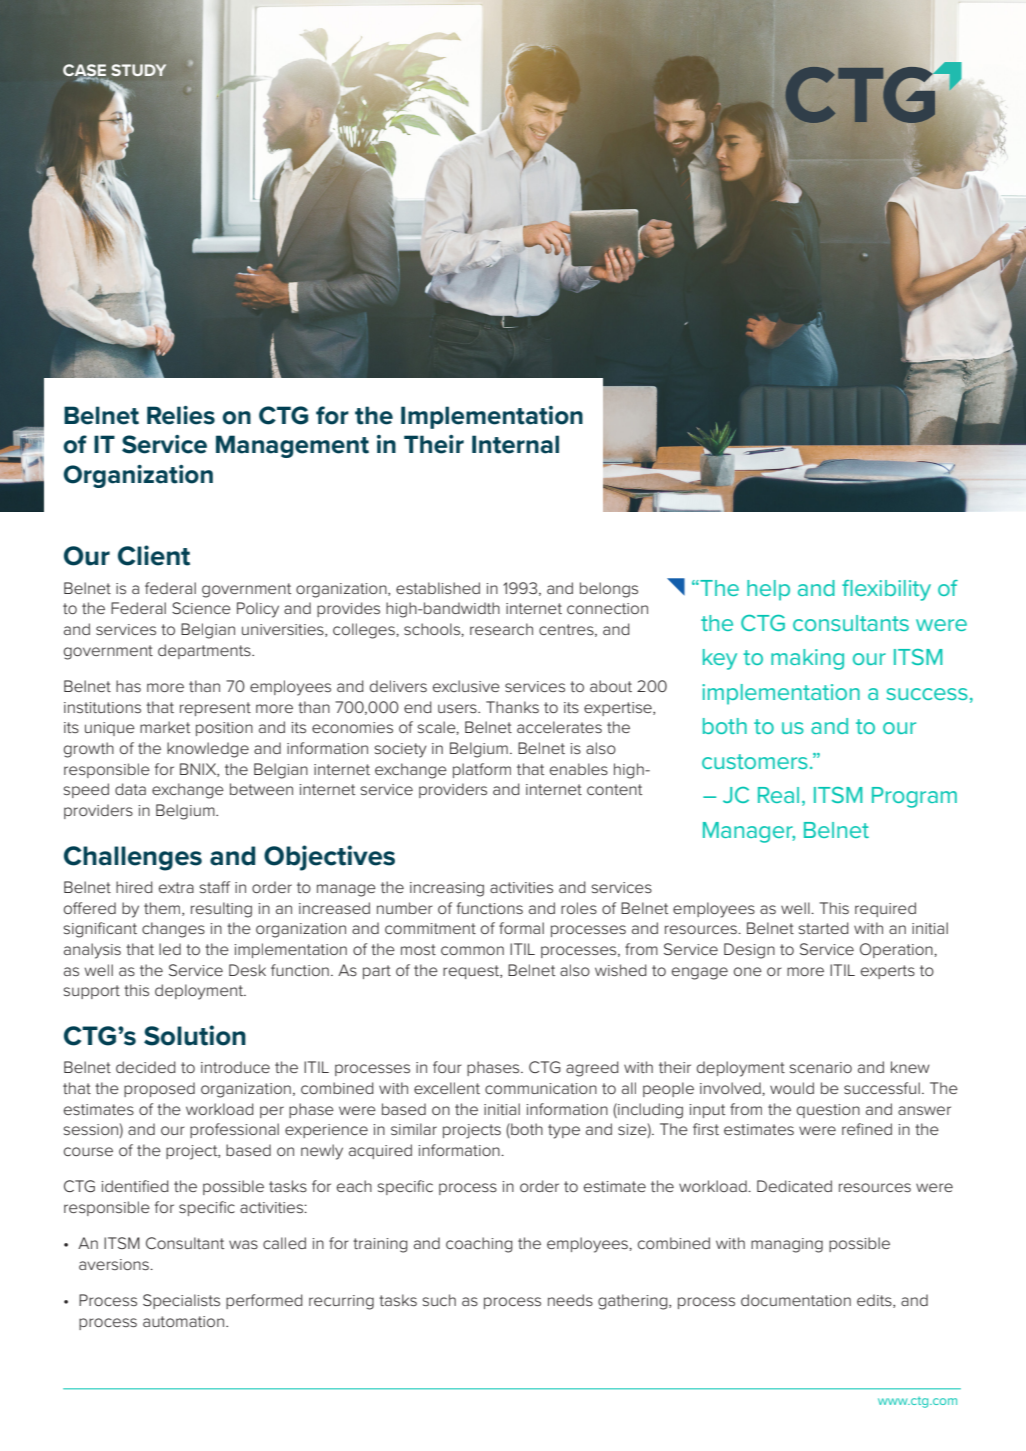  What do you see at coordinates (84, 71) in the screenshot?
I see `CASE` at bounding box center [84, 71].
